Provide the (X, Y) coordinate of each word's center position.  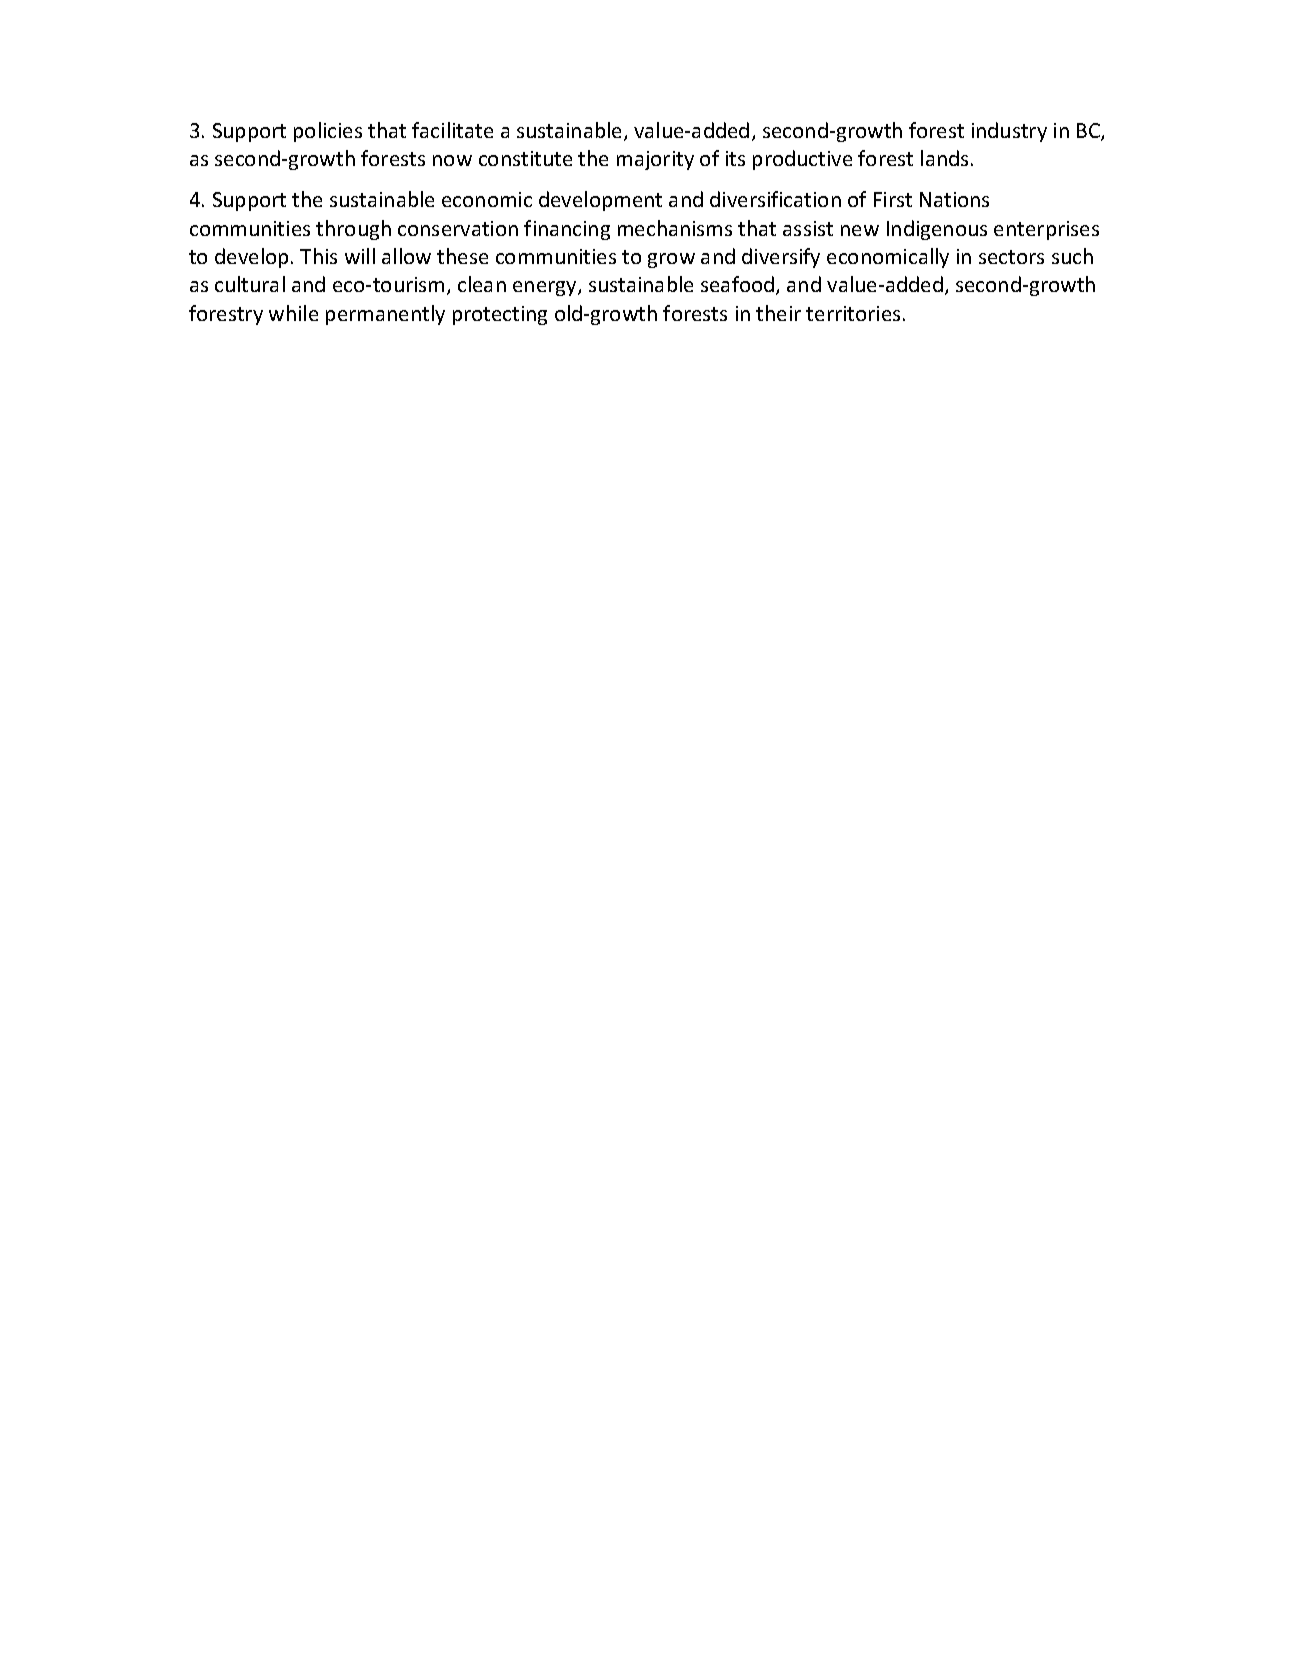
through (353, 230)
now (452, 160)
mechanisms (675, 228)
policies (328, 132)
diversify (781, 258)
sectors (1011, 257)
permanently (385, 315)
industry (1009, 132)
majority (655, 160)
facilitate (452, 130)
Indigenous (937, 230)
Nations (954, 199)
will (360, 256)
